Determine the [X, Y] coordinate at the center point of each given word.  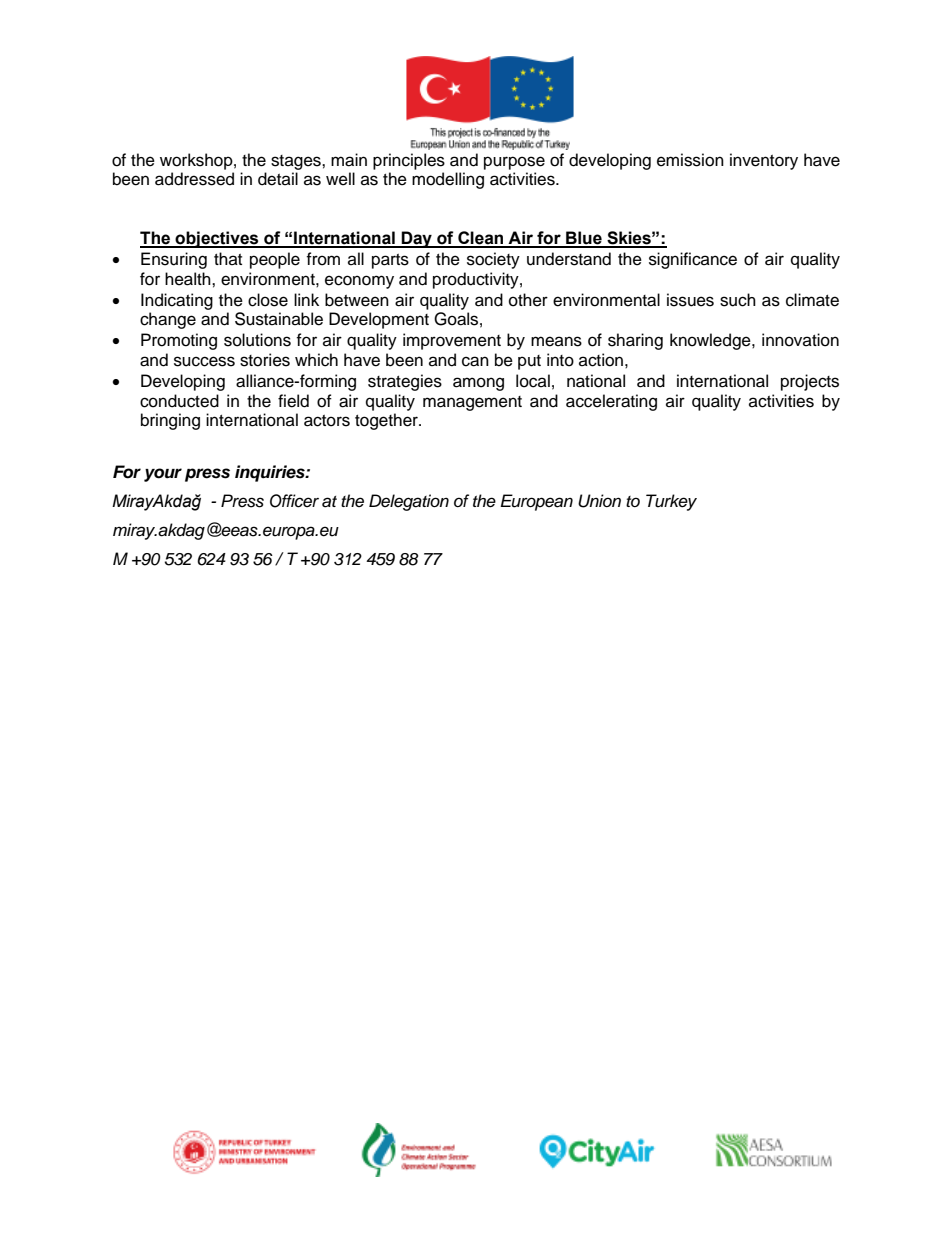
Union [599, 501]
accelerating [611, 402]
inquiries [271, 473]
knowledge [711, 341]
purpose [514, 163]
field [293, 401]
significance [693, 260]
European [536, 502]
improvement [452, 341]
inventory [764, 161]
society [493, 260]
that [228, 258]
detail [278, 179]
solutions [257, 340]
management [472, 403]
